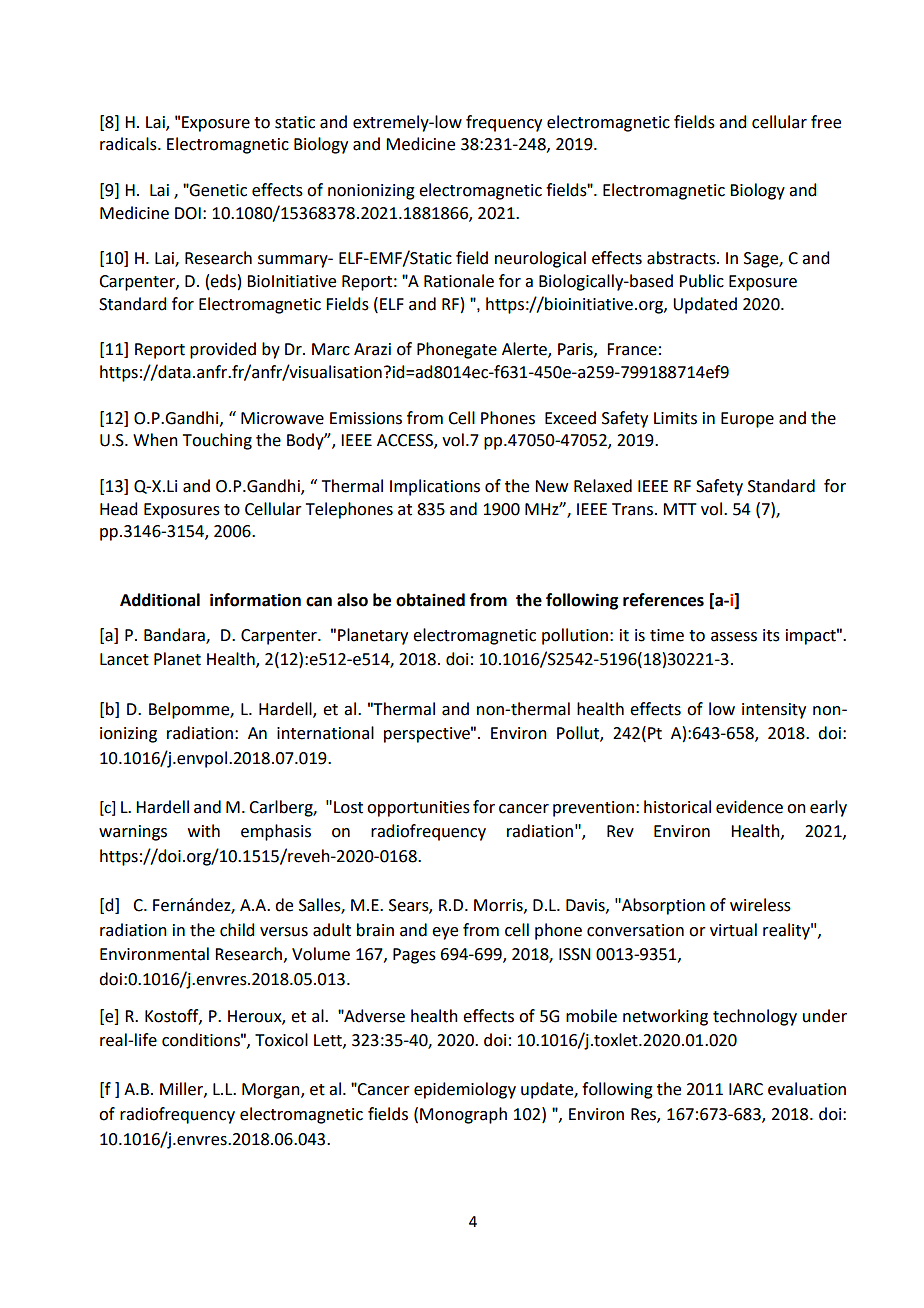 The image size is (924, 1308). Describe the element at coordinates (204, 831) in the screenshot. I see `with` at that location.
